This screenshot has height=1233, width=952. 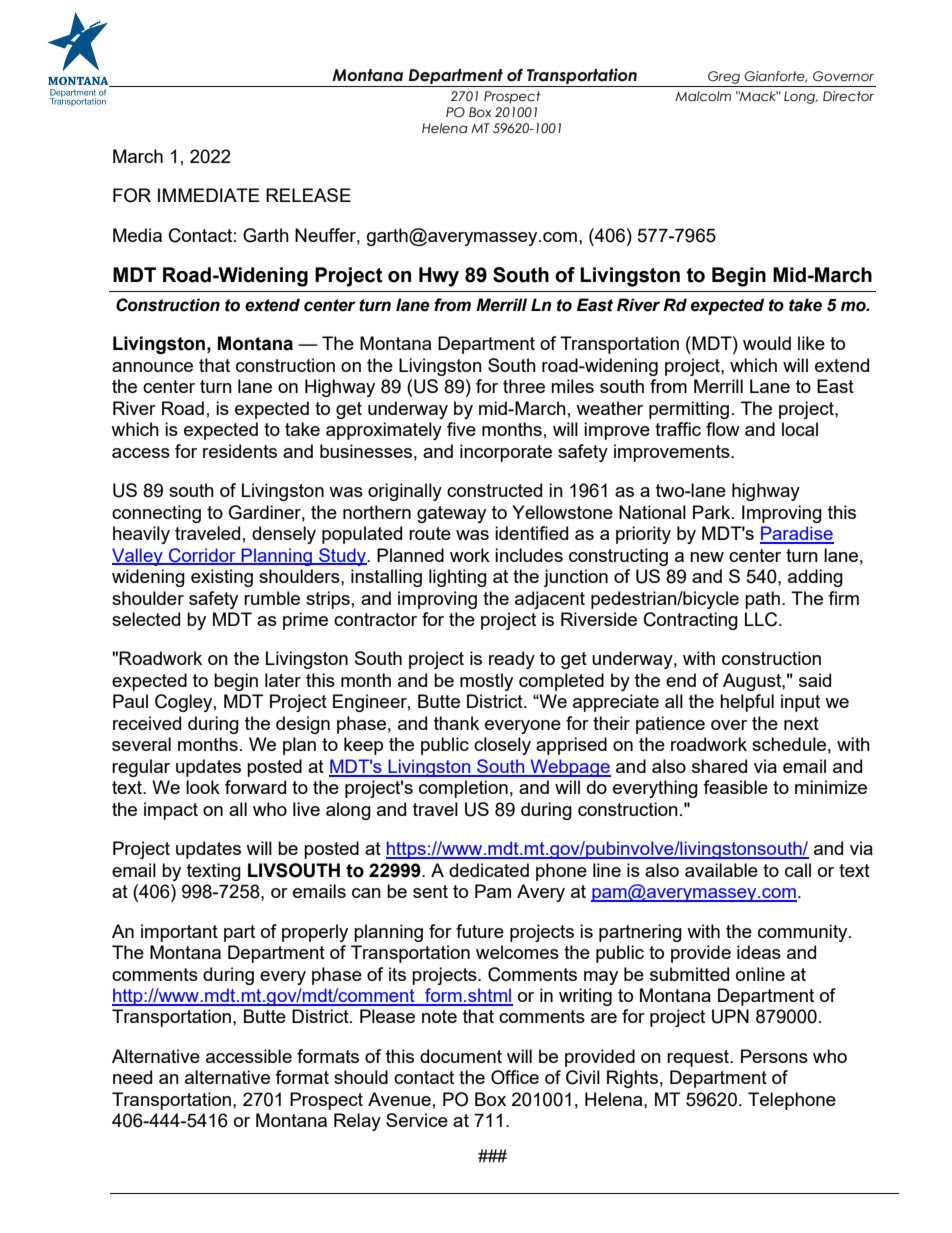 What do you see at coordinates (152, 367) in the screenshot?
I see `announce` at bounding box center [152, 367].
